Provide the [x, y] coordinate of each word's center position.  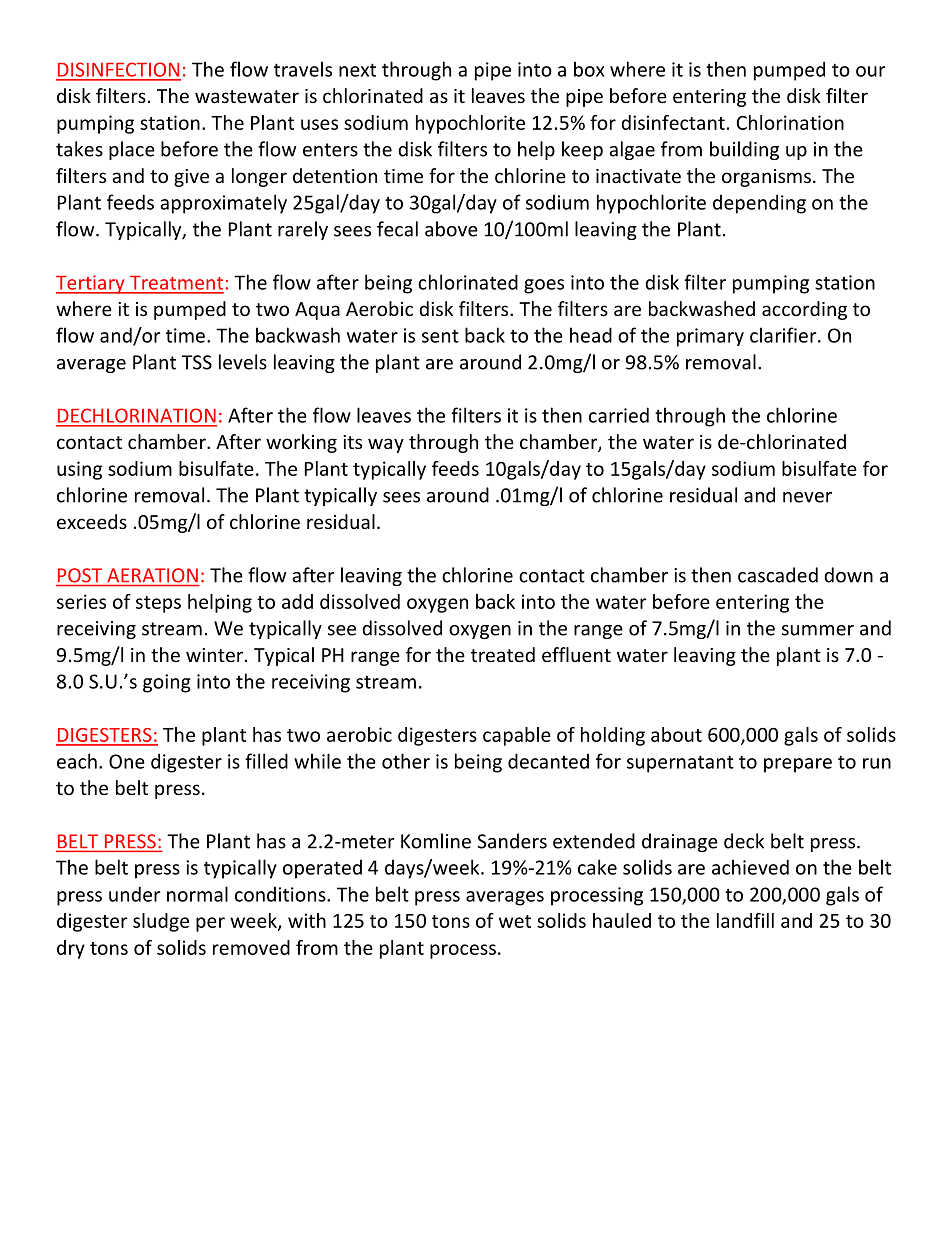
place [132, 150]
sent [440, 336]
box [589, 69]
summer [818, 630]
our [871, 71]
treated [503, 654]
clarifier [784, 335]
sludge [161, 922]
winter [216, 655]
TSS [197, 362]
